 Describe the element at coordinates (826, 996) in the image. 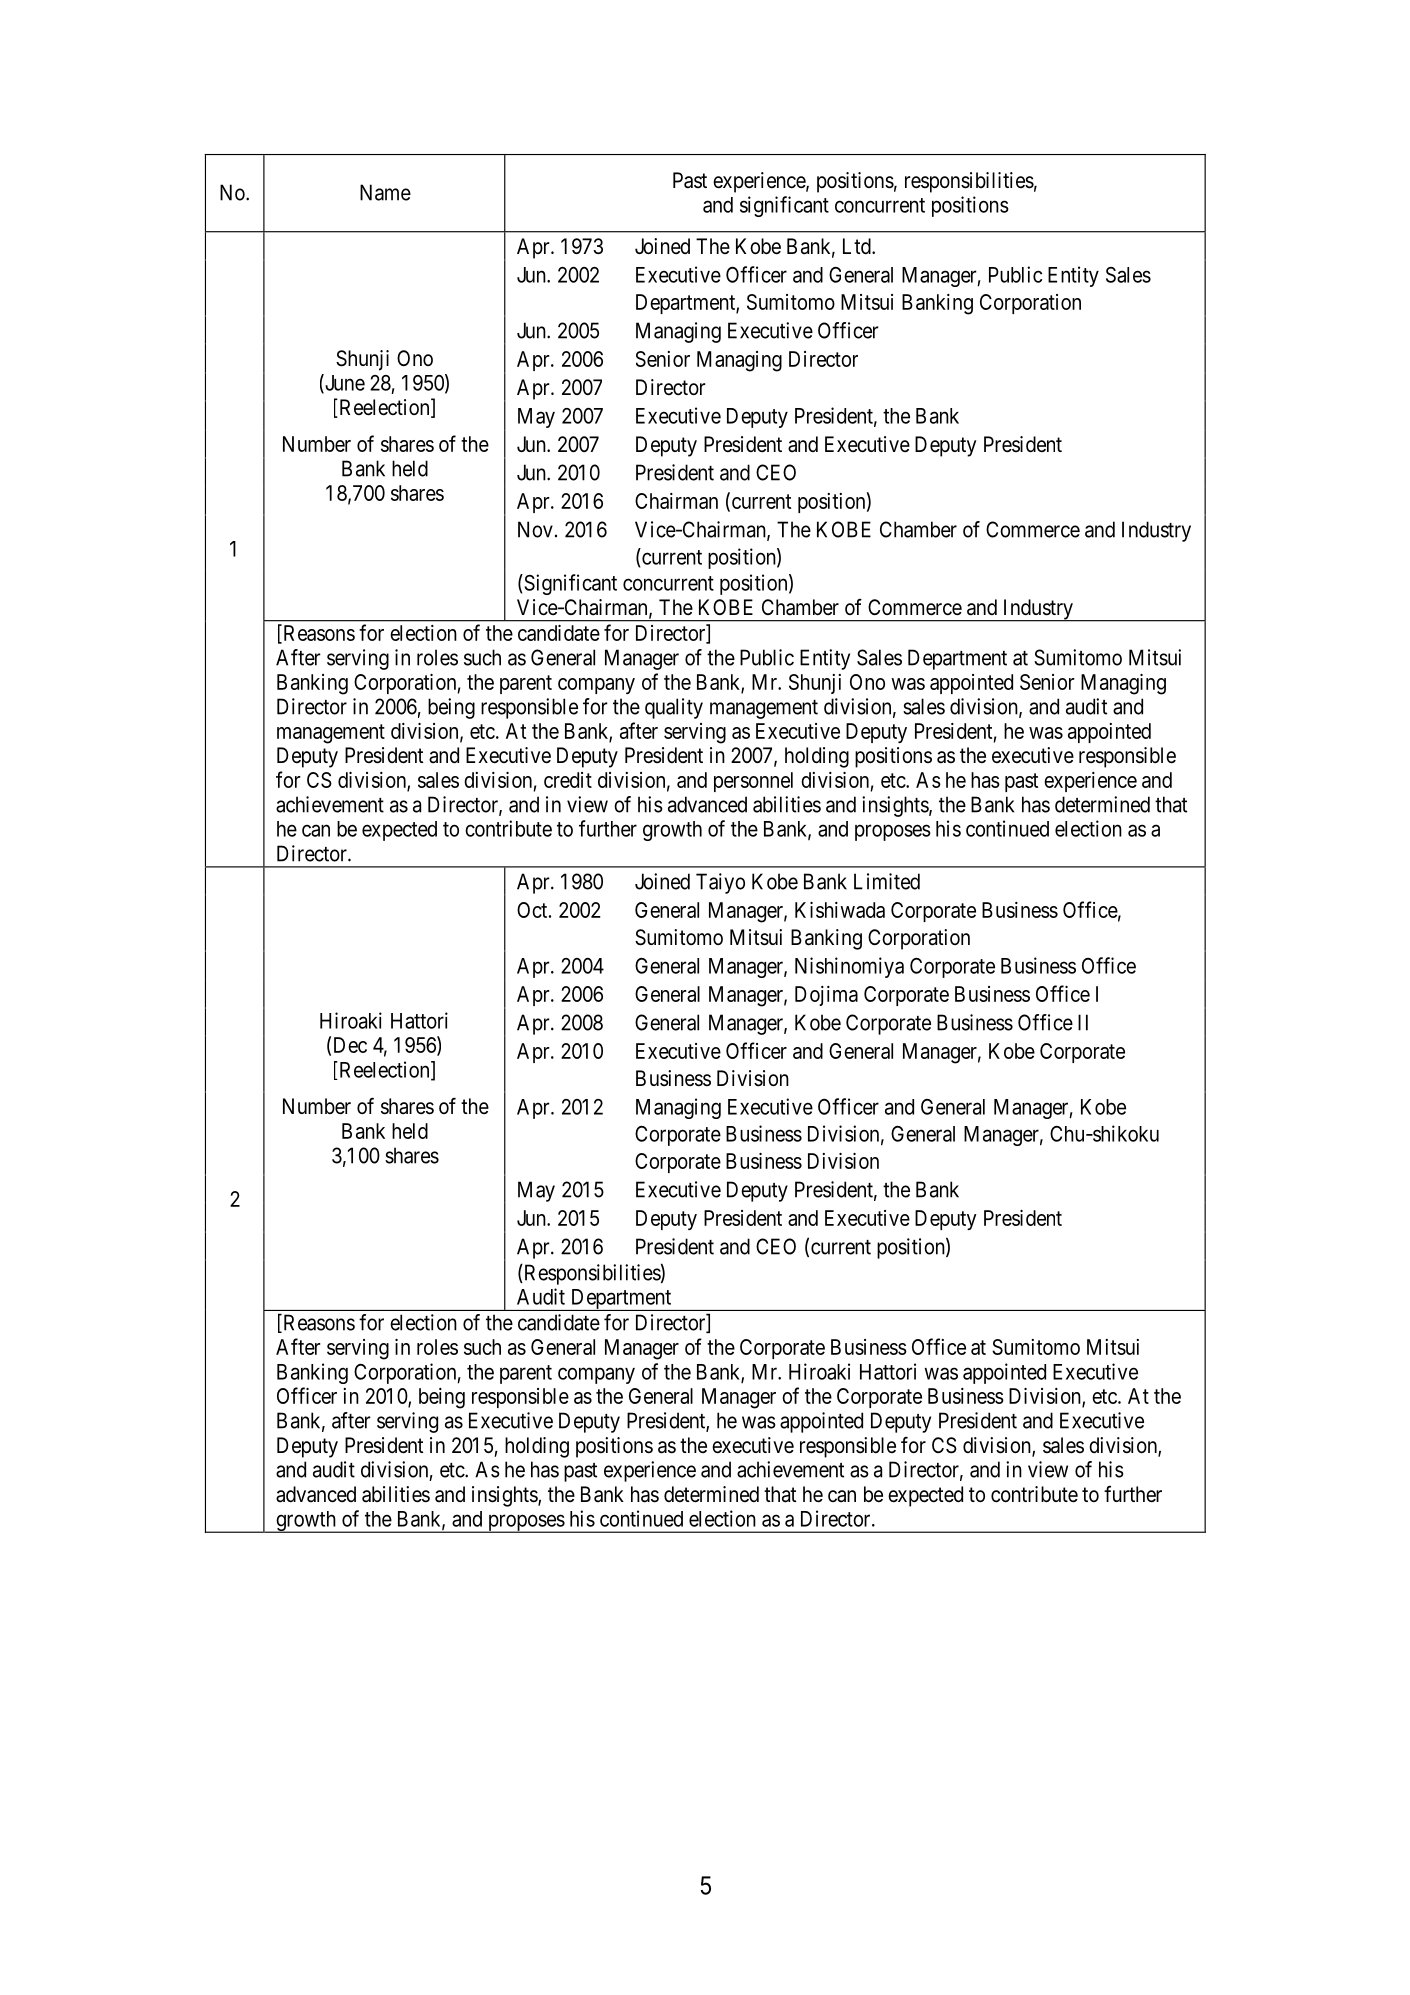

I see `Dojima` at that location.
